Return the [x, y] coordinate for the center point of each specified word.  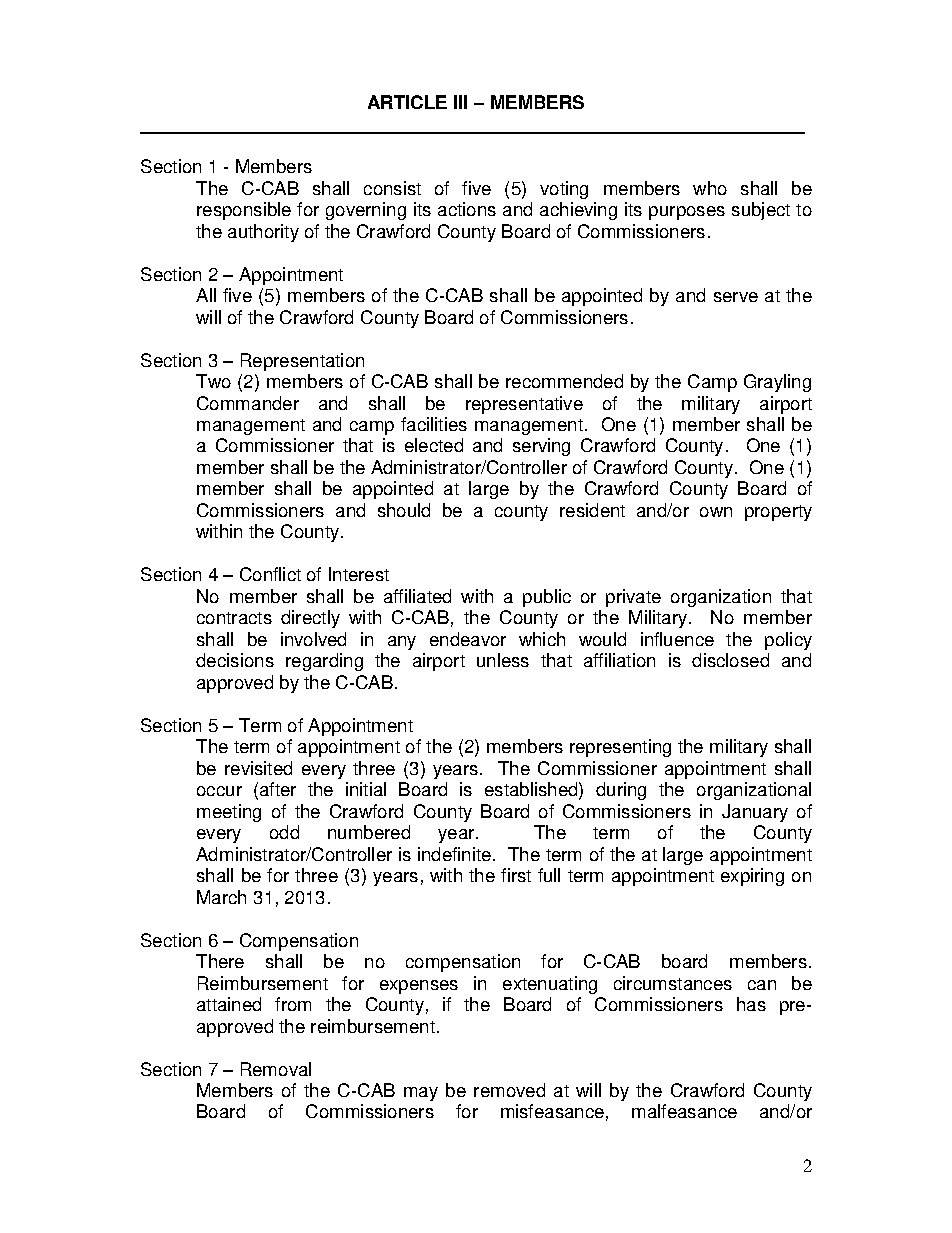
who [710, 188]
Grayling [777, 383]
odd [284, 832]
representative [524, 405]
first [516, 875]
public [547, 598]
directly [310, 619]
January [755, 813]
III [460, 102]
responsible [244, 211]
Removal [276, 1069]
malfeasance [684, 1111]
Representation [302, 362]
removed [509, 1090]
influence [677, 639]
